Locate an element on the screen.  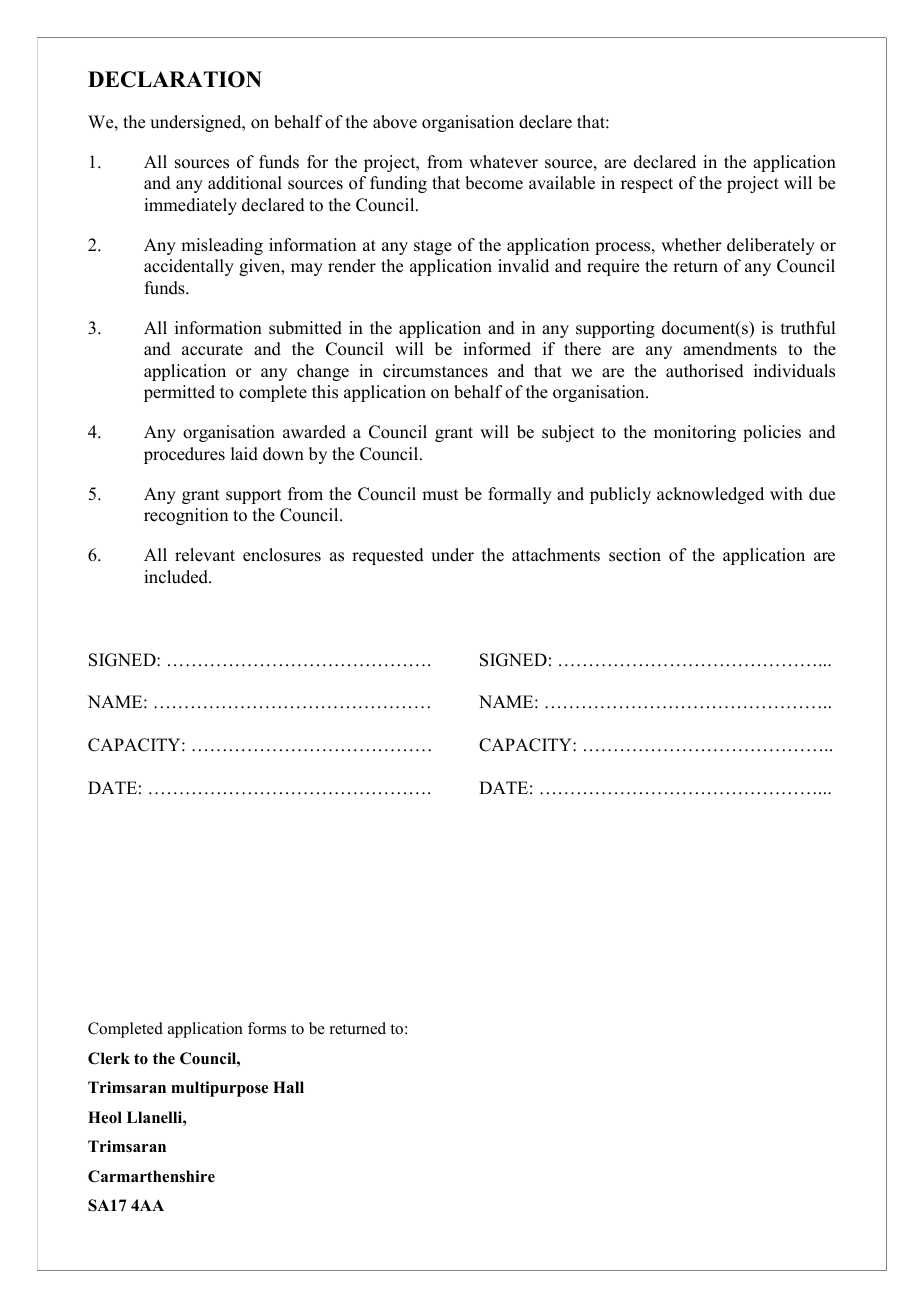
multipurpose is located at coordinates (219, 1089).
